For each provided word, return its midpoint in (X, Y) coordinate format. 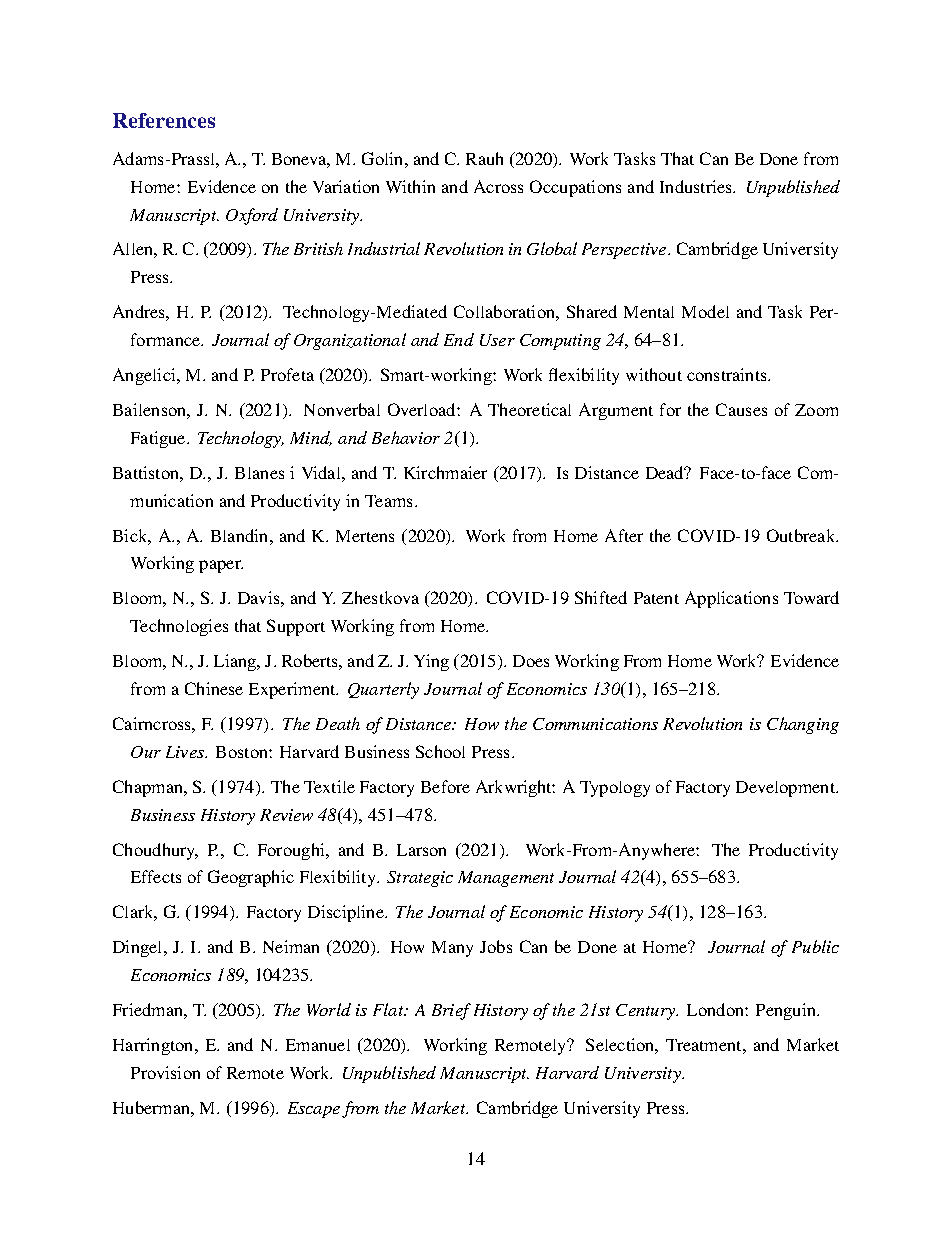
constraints (728, 374)
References (164, 120)
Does (531, 661)
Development (786, 789)
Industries (697, 186)
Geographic (251, 878)
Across (498, 186)
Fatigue (159, 439)
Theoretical (529, 409)
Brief (451, 1011)
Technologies (179, 627)
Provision (165, 1072)
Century (646, 1012)
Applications (731, 599)
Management (506, 879)
